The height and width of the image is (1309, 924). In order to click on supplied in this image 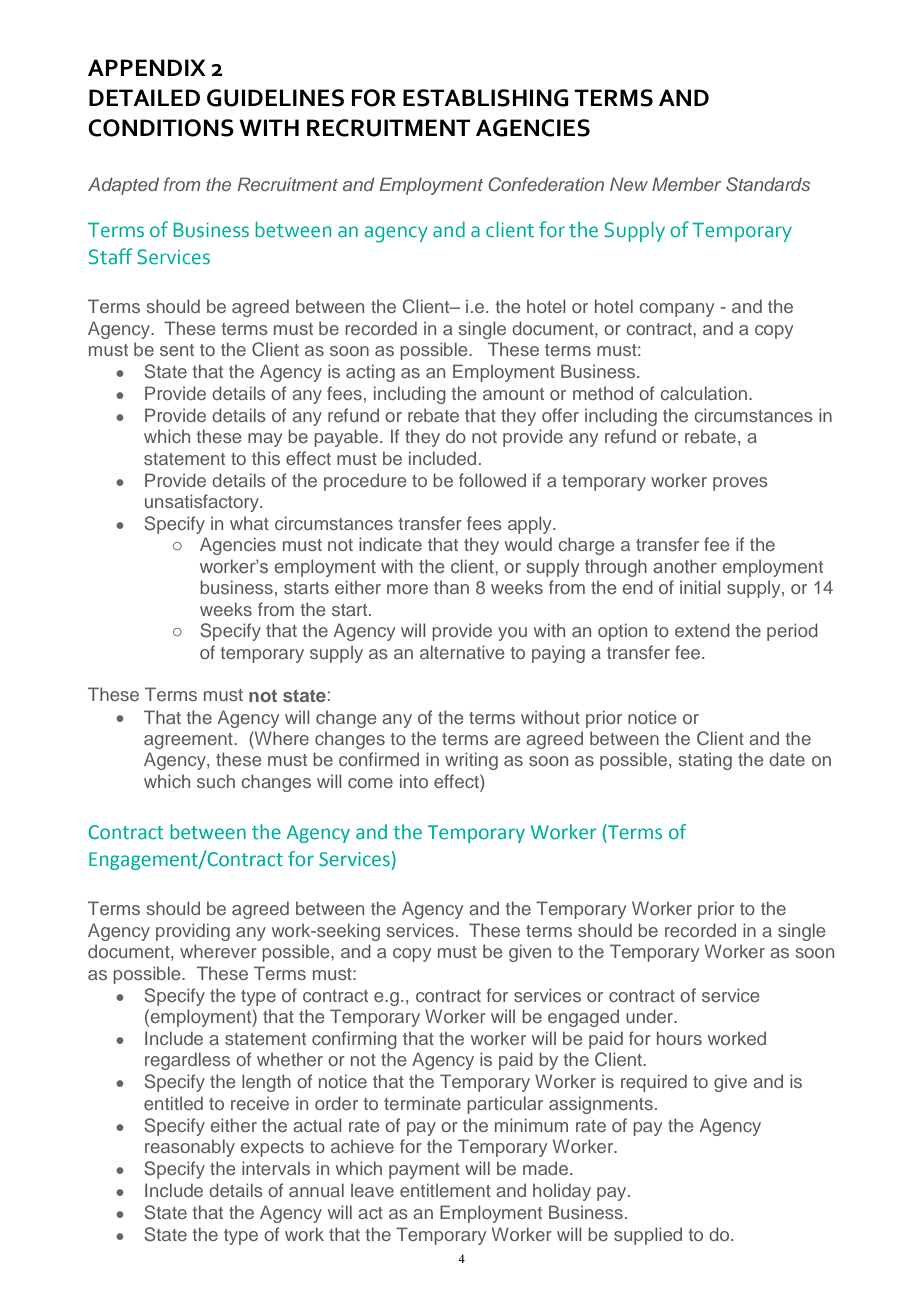, I will do `click(648, 1236)`.
